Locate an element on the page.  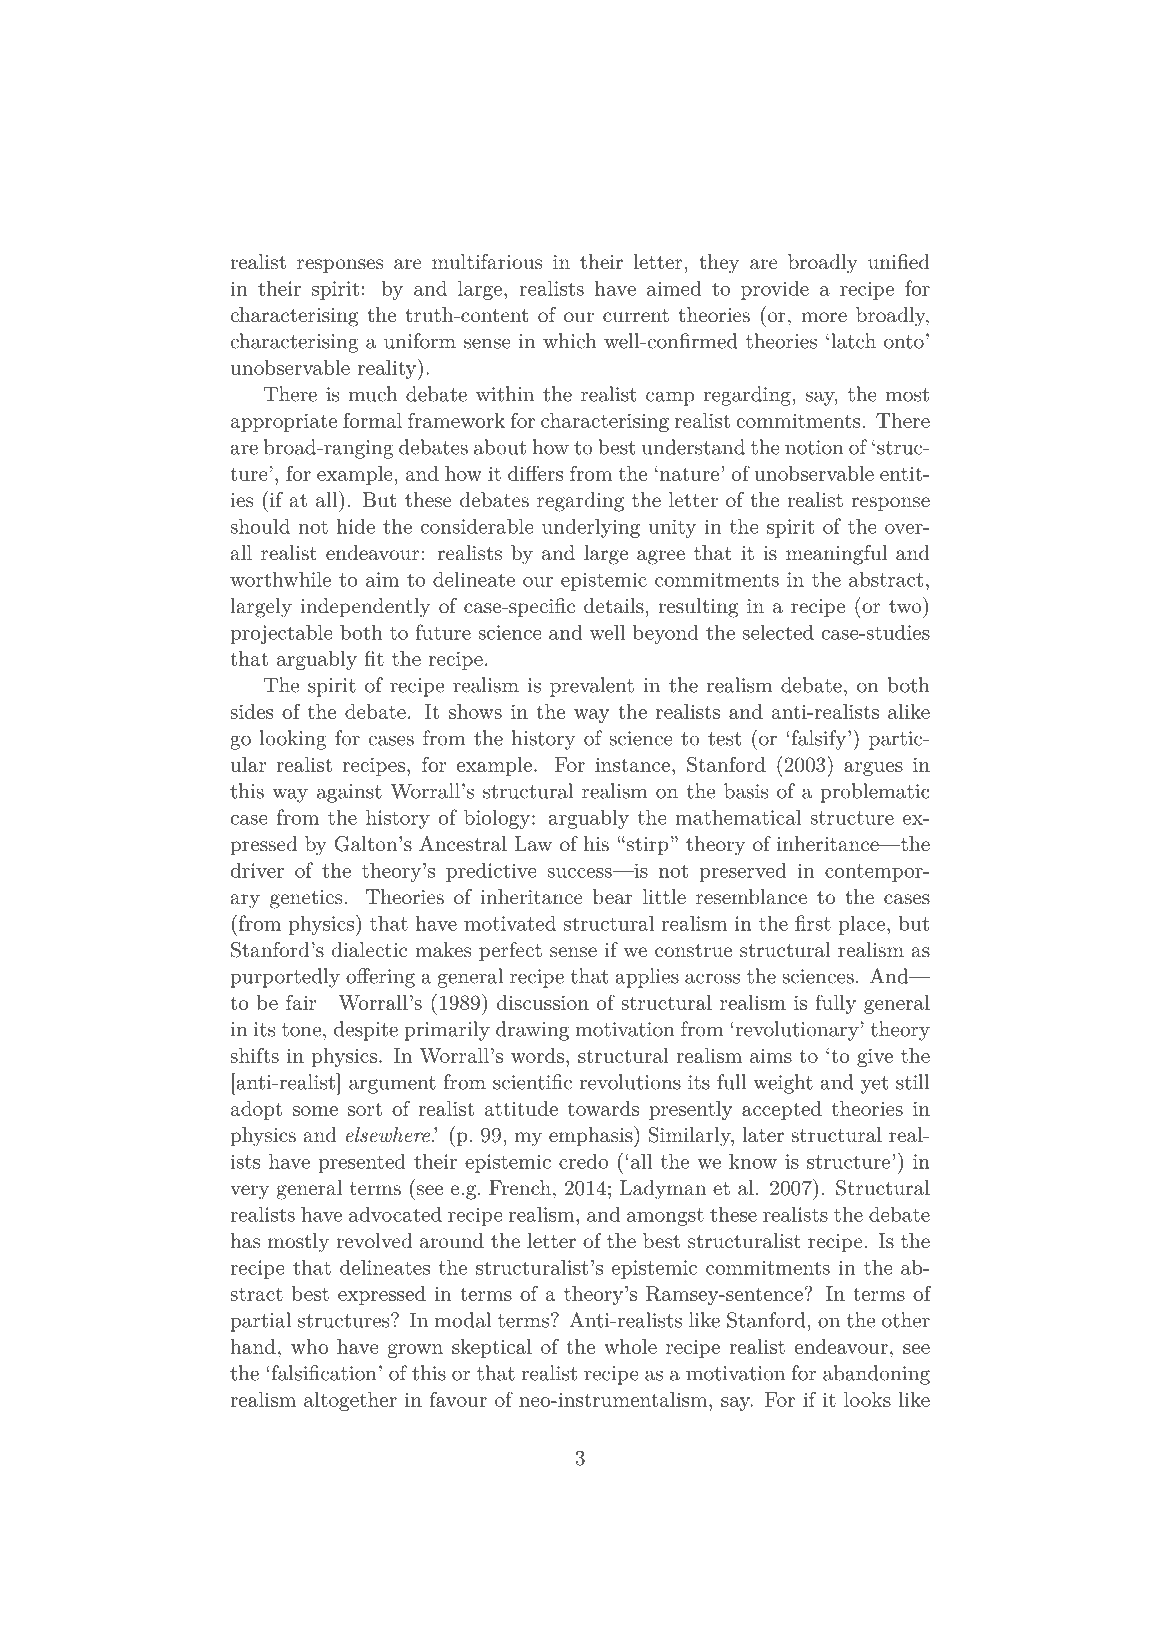
bear is located at coordinates (613, 897).
